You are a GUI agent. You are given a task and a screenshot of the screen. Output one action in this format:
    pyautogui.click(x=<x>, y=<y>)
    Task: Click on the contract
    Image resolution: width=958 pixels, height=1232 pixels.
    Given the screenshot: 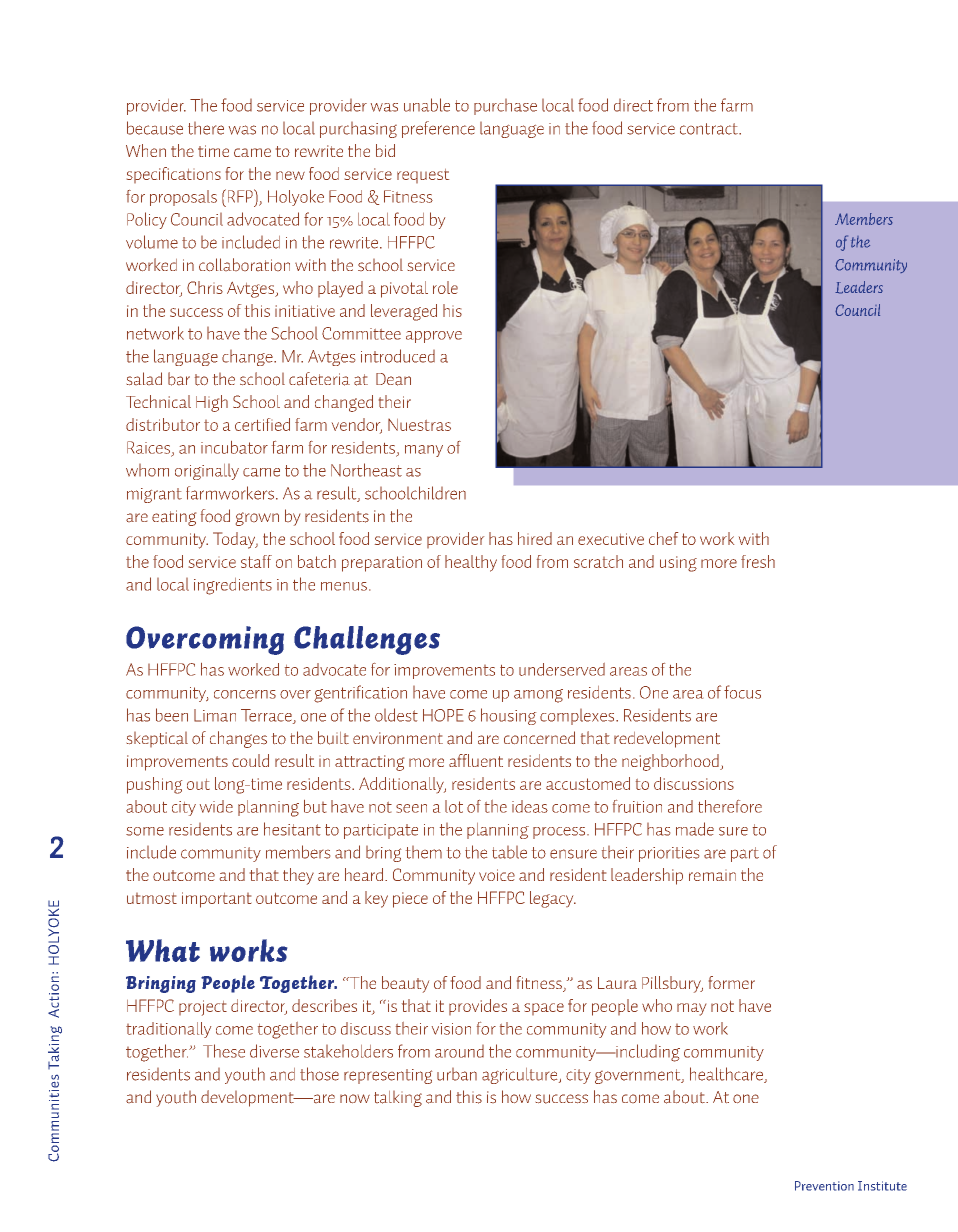 What is the action you would take?
    pyautogui.click(x=710, y=129)
